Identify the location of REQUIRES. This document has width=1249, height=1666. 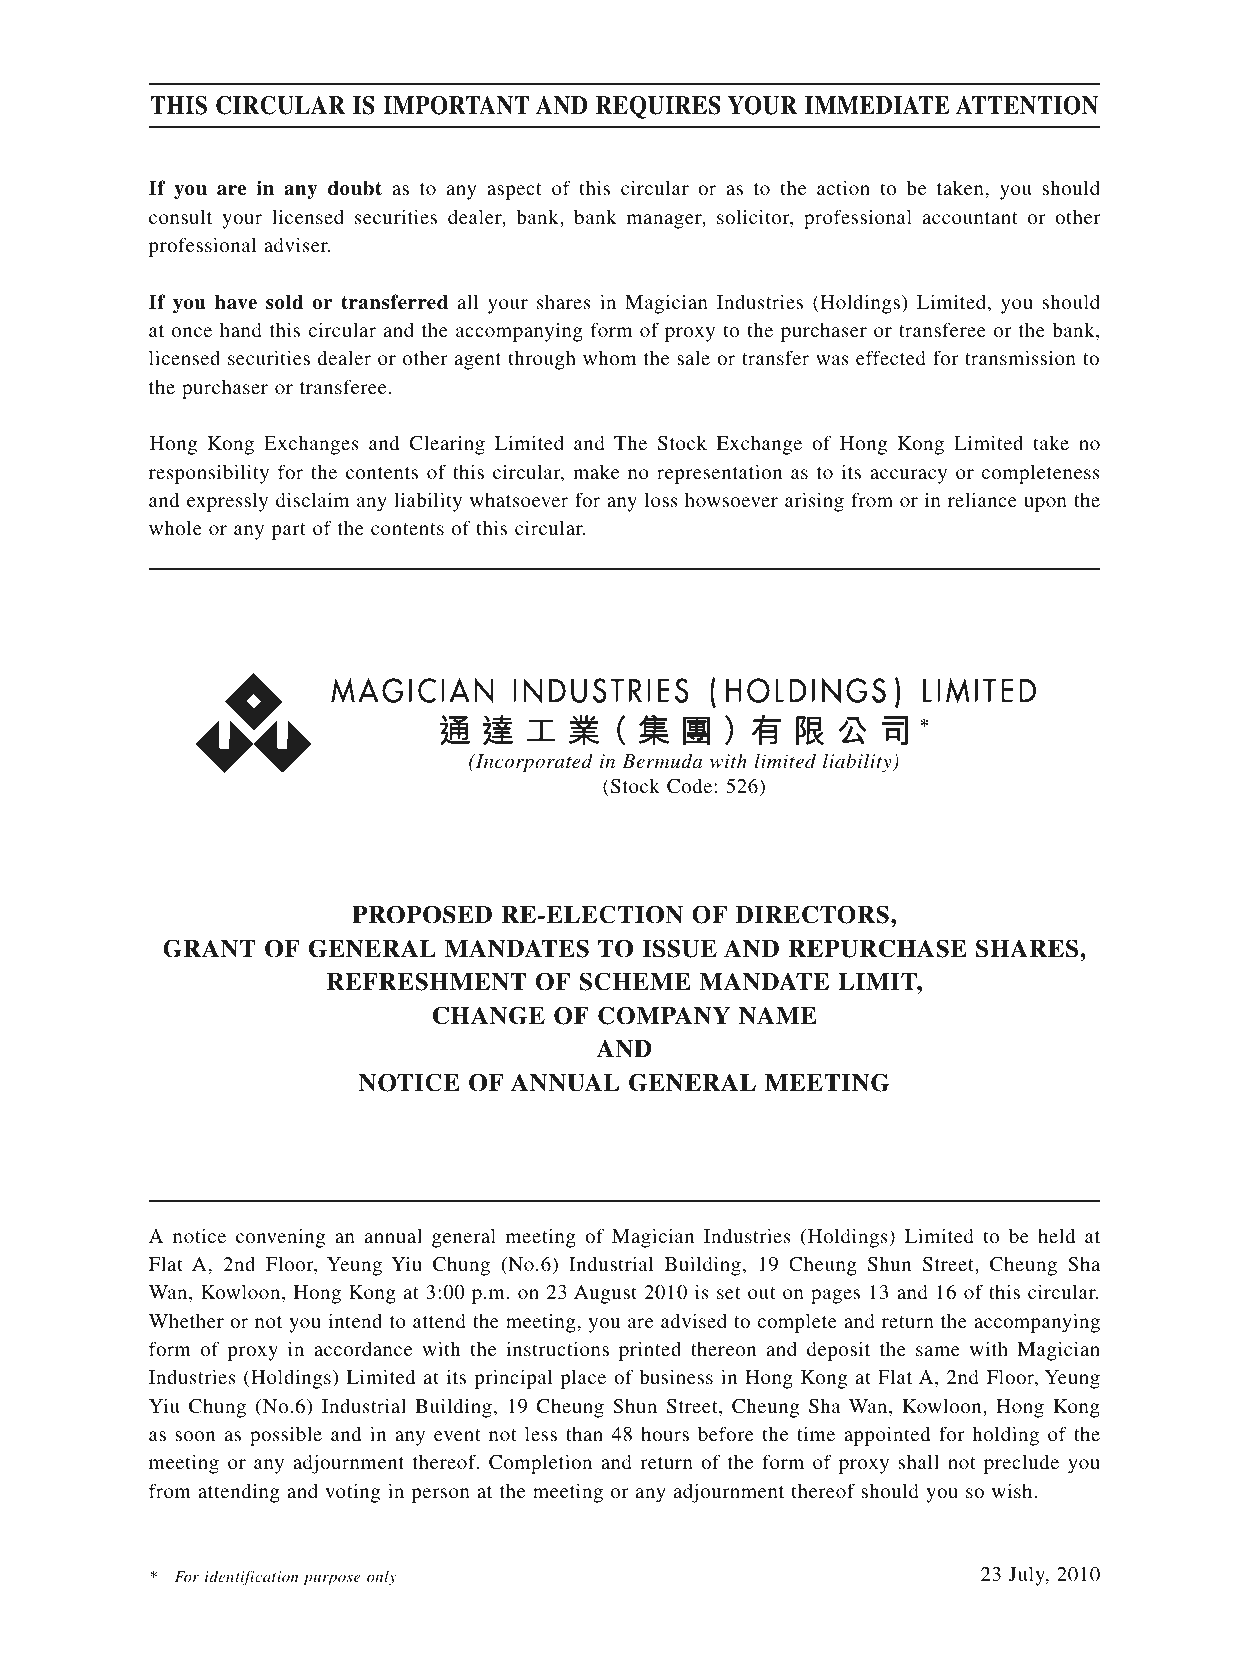
(658, 107).
